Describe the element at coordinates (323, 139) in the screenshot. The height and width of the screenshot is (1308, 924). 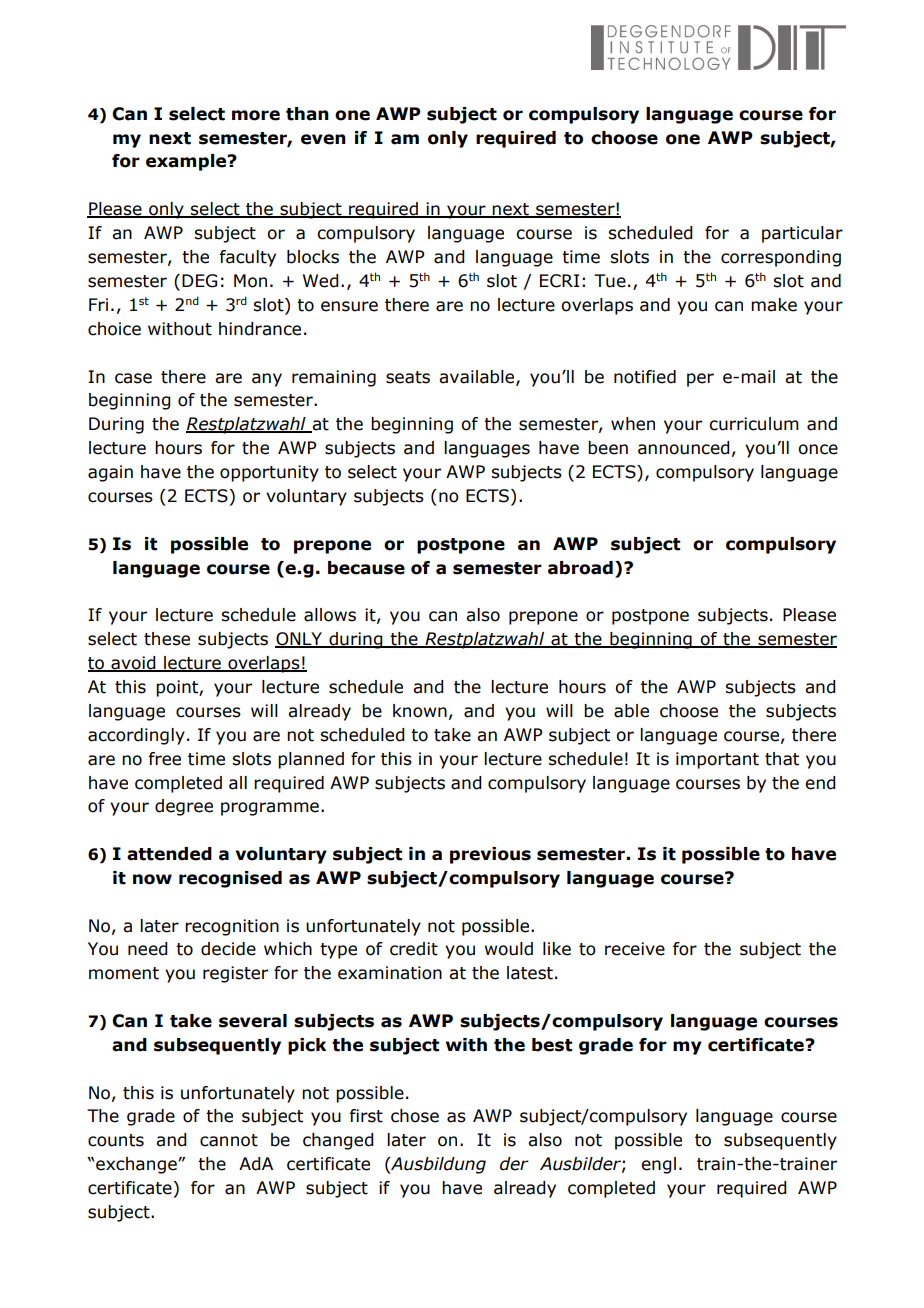
I see `even` at that location.
